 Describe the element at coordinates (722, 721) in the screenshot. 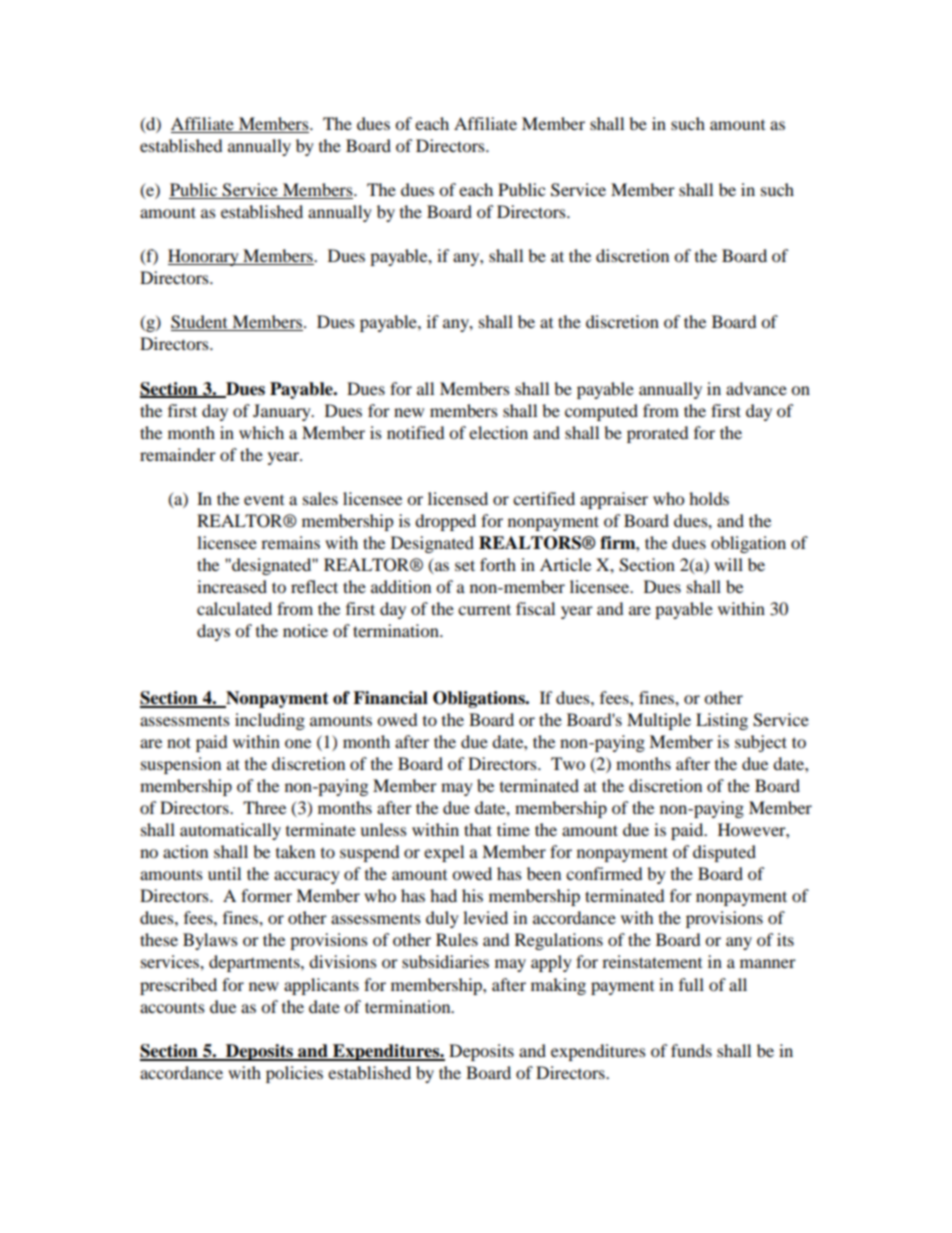

I see `Listing` at that location.
